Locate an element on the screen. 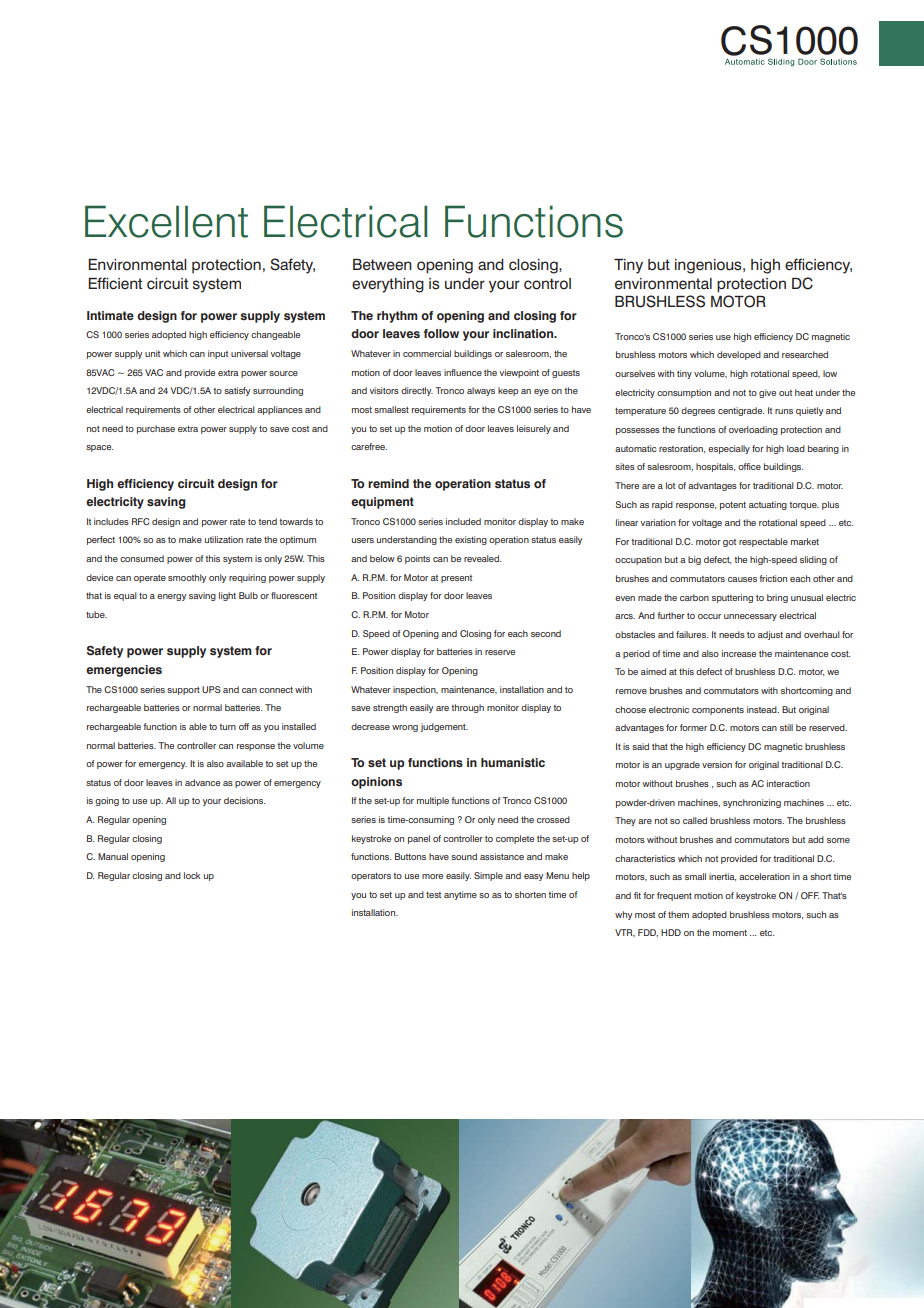 Image resolution: width=924 pixels, height=1308 pixels. Between is located at coordinates (382, 265).
